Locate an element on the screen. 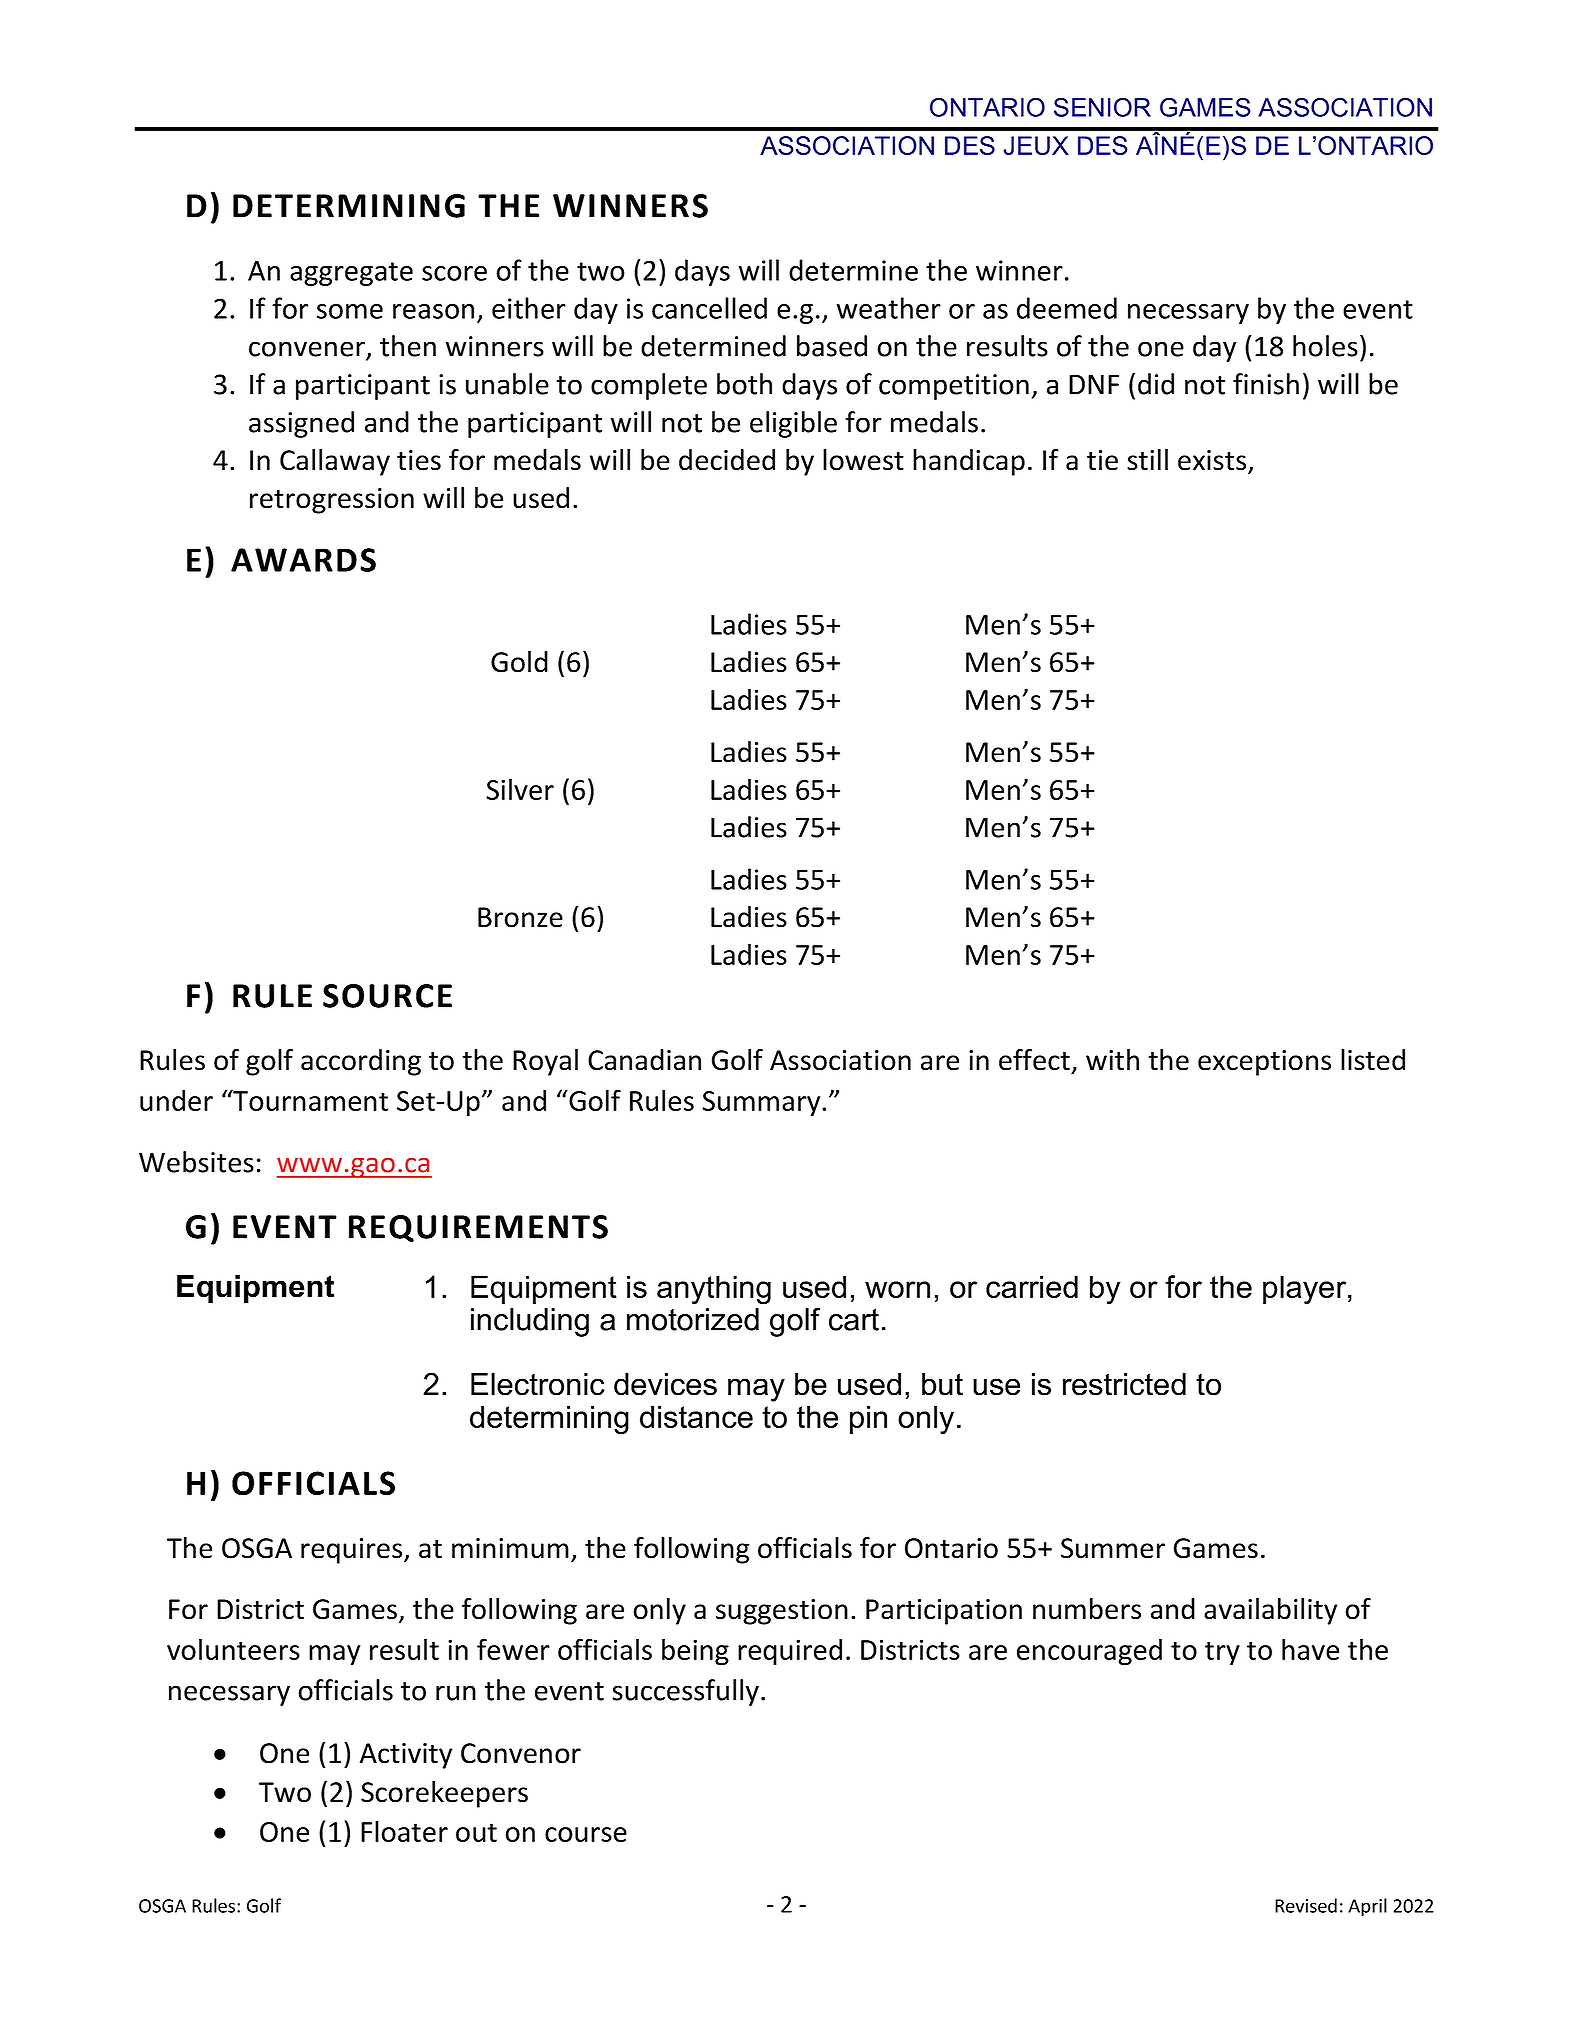  restricted is located at coordinates (1124, 1384).
